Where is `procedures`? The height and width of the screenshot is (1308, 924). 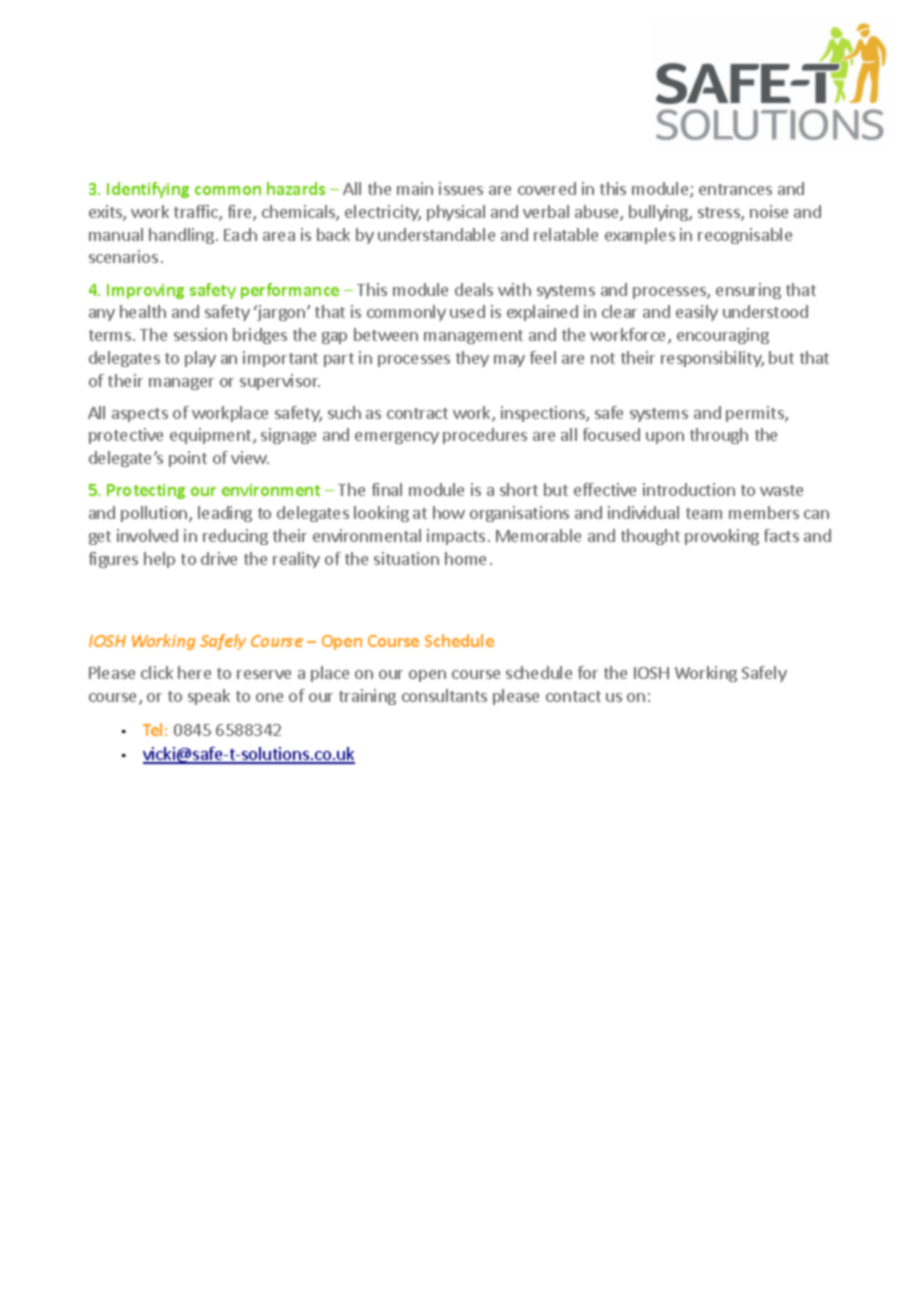
procedures is located at coordinates (485, 436).
